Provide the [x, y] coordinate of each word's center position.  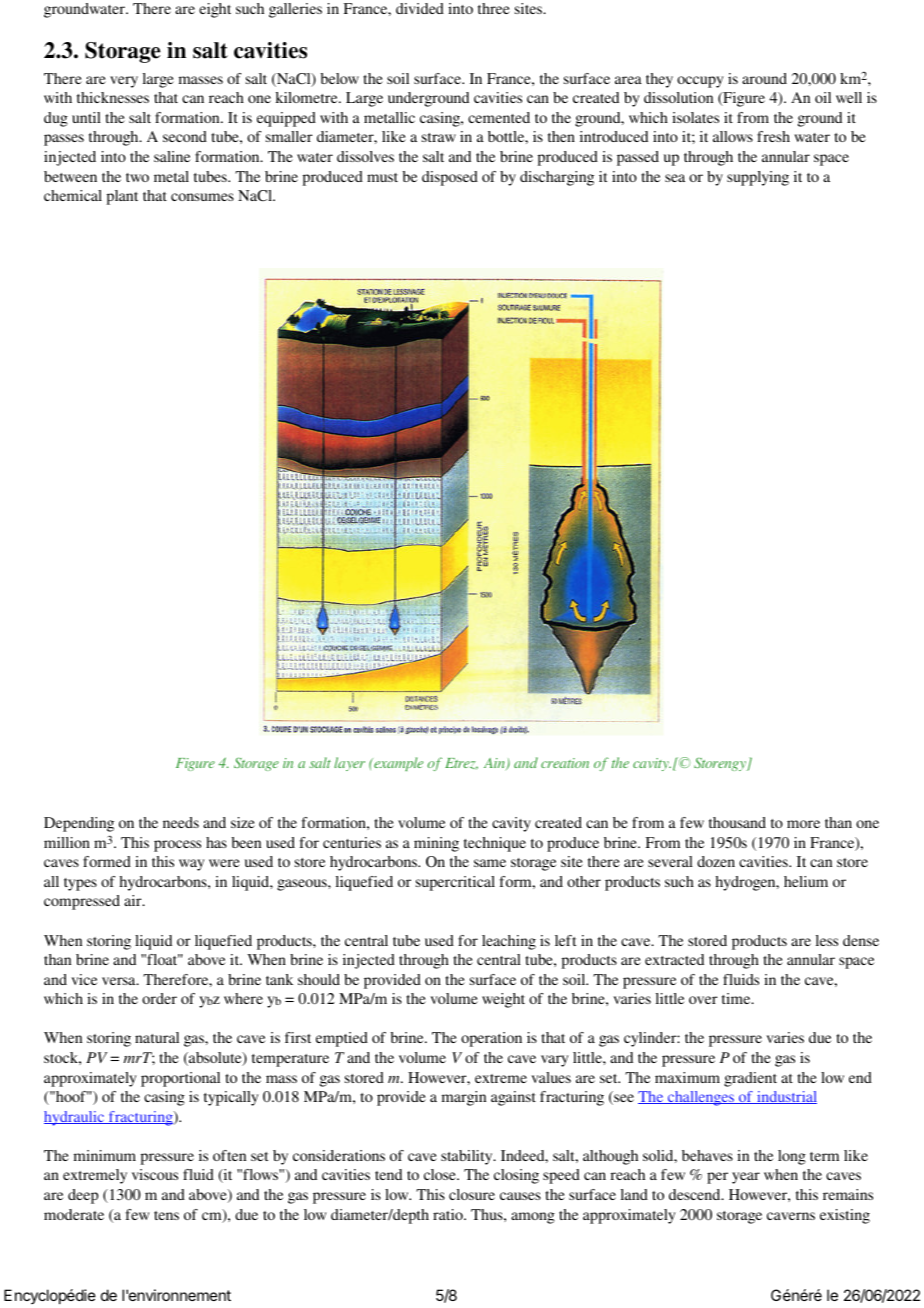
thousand [737, 822]
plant [122, 197]
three [494, 8]
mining [436, 844]
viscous [155, 1174]
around [764, 78]
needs [181, 822]
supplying [758, 178]
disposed [450, 178]
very [124, 82]
